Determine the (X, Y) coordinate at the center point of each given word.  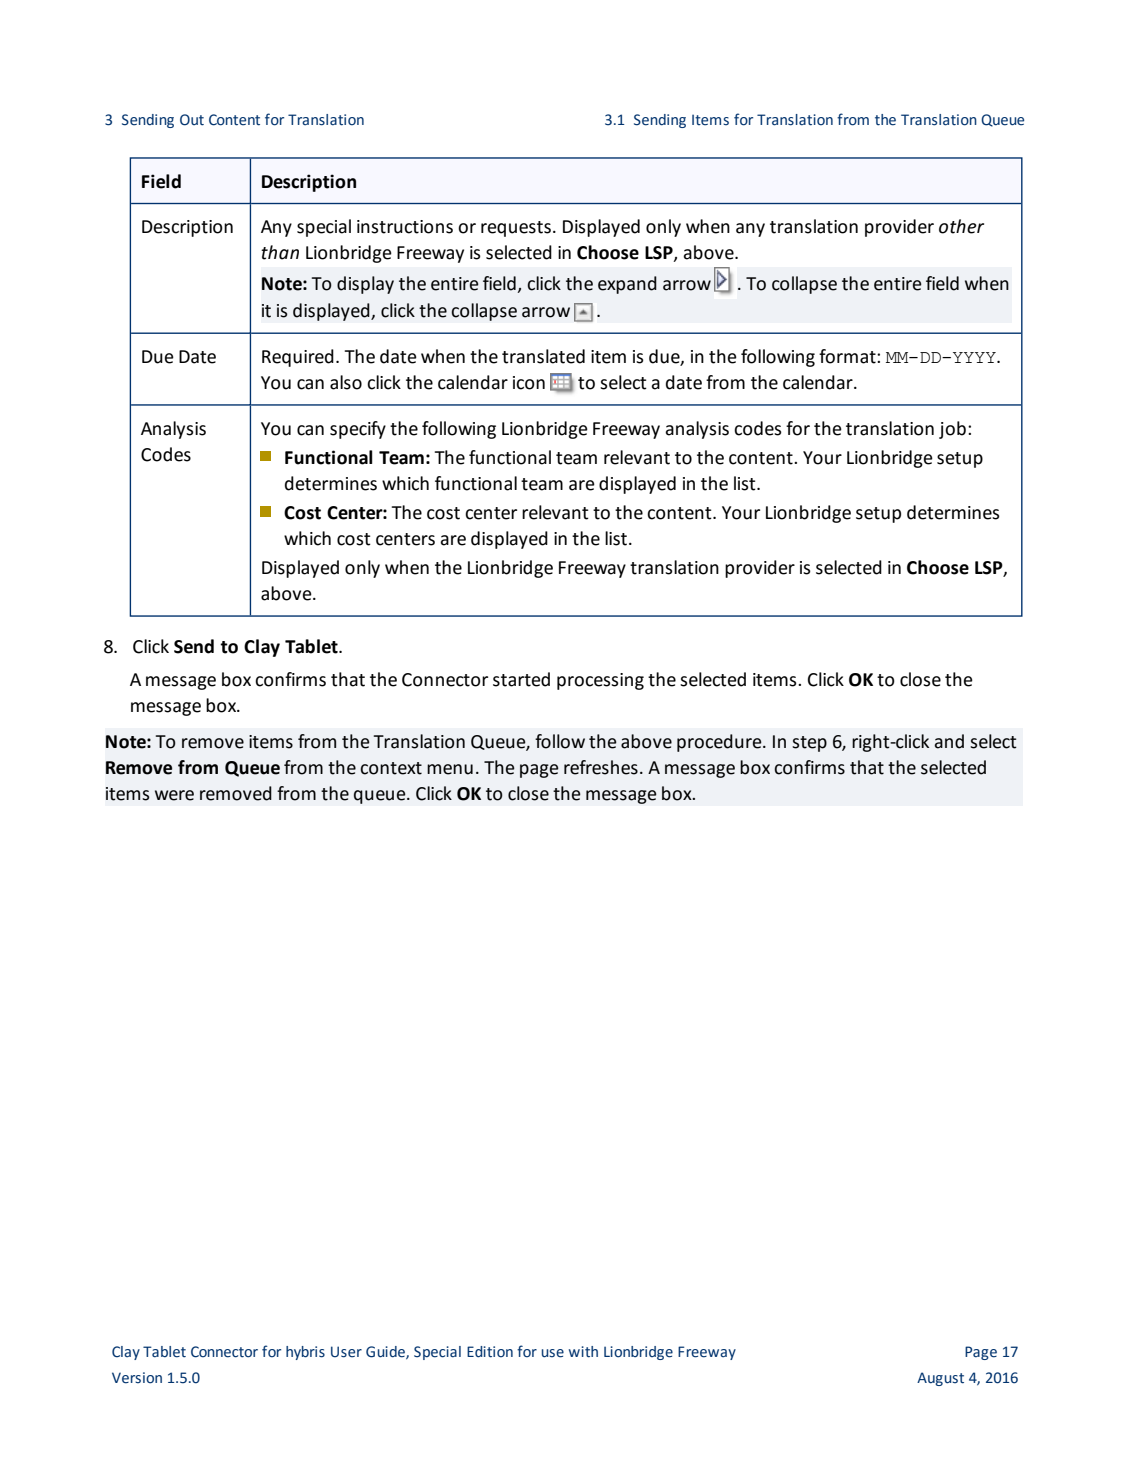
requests (516, 229)
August (940, 1379)
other (961, 226)
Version (137, 1378)
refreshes (601, 767)
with (583, 1352)
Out (192, 120)
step (809, 744)
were (174, 795)
